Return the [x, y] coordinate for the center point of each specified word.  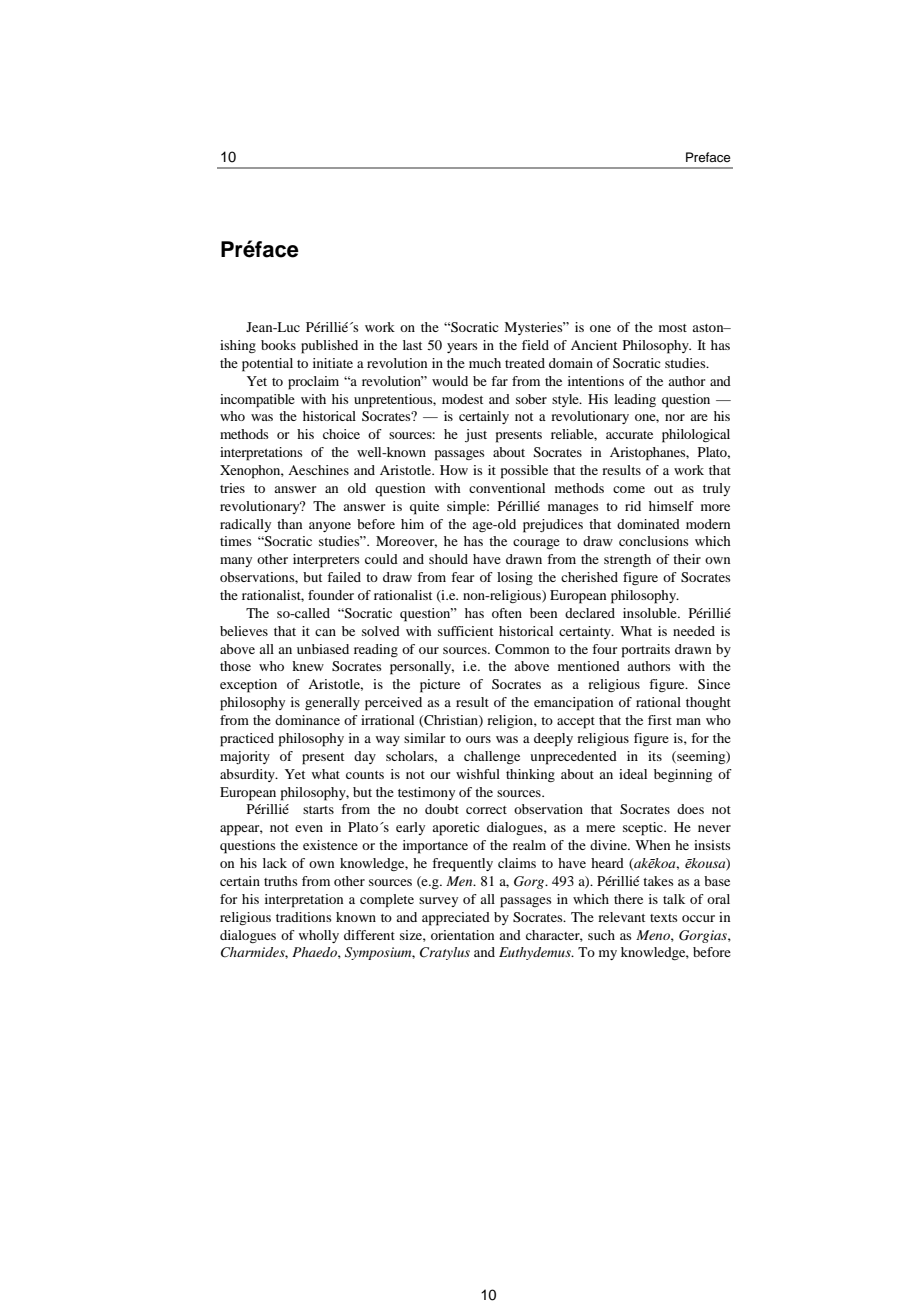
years [462, 348]
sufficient [465, 631]
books [278, 345]
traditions [304, 917]
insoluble [651, 613]
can [325, 632]
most [673, 328]
